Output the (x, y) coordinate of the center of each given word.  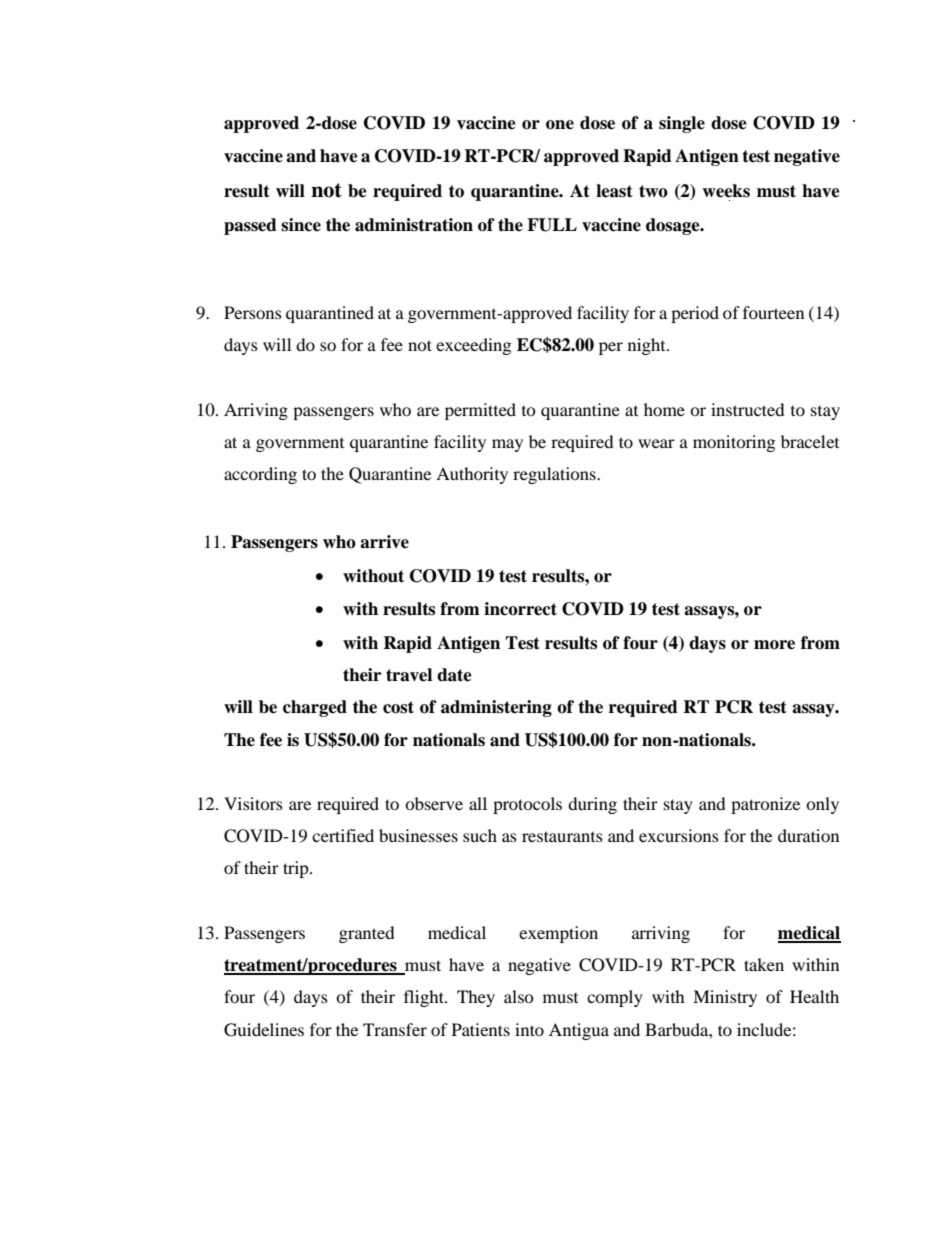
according (260, 475)
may (507, 445)
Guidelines (264, 1030)
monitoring (734, 443)
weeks (726, 191)
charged (315, 708)
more (774, 645)
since (301, 225)
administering (496, 708)
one (560, 125)
